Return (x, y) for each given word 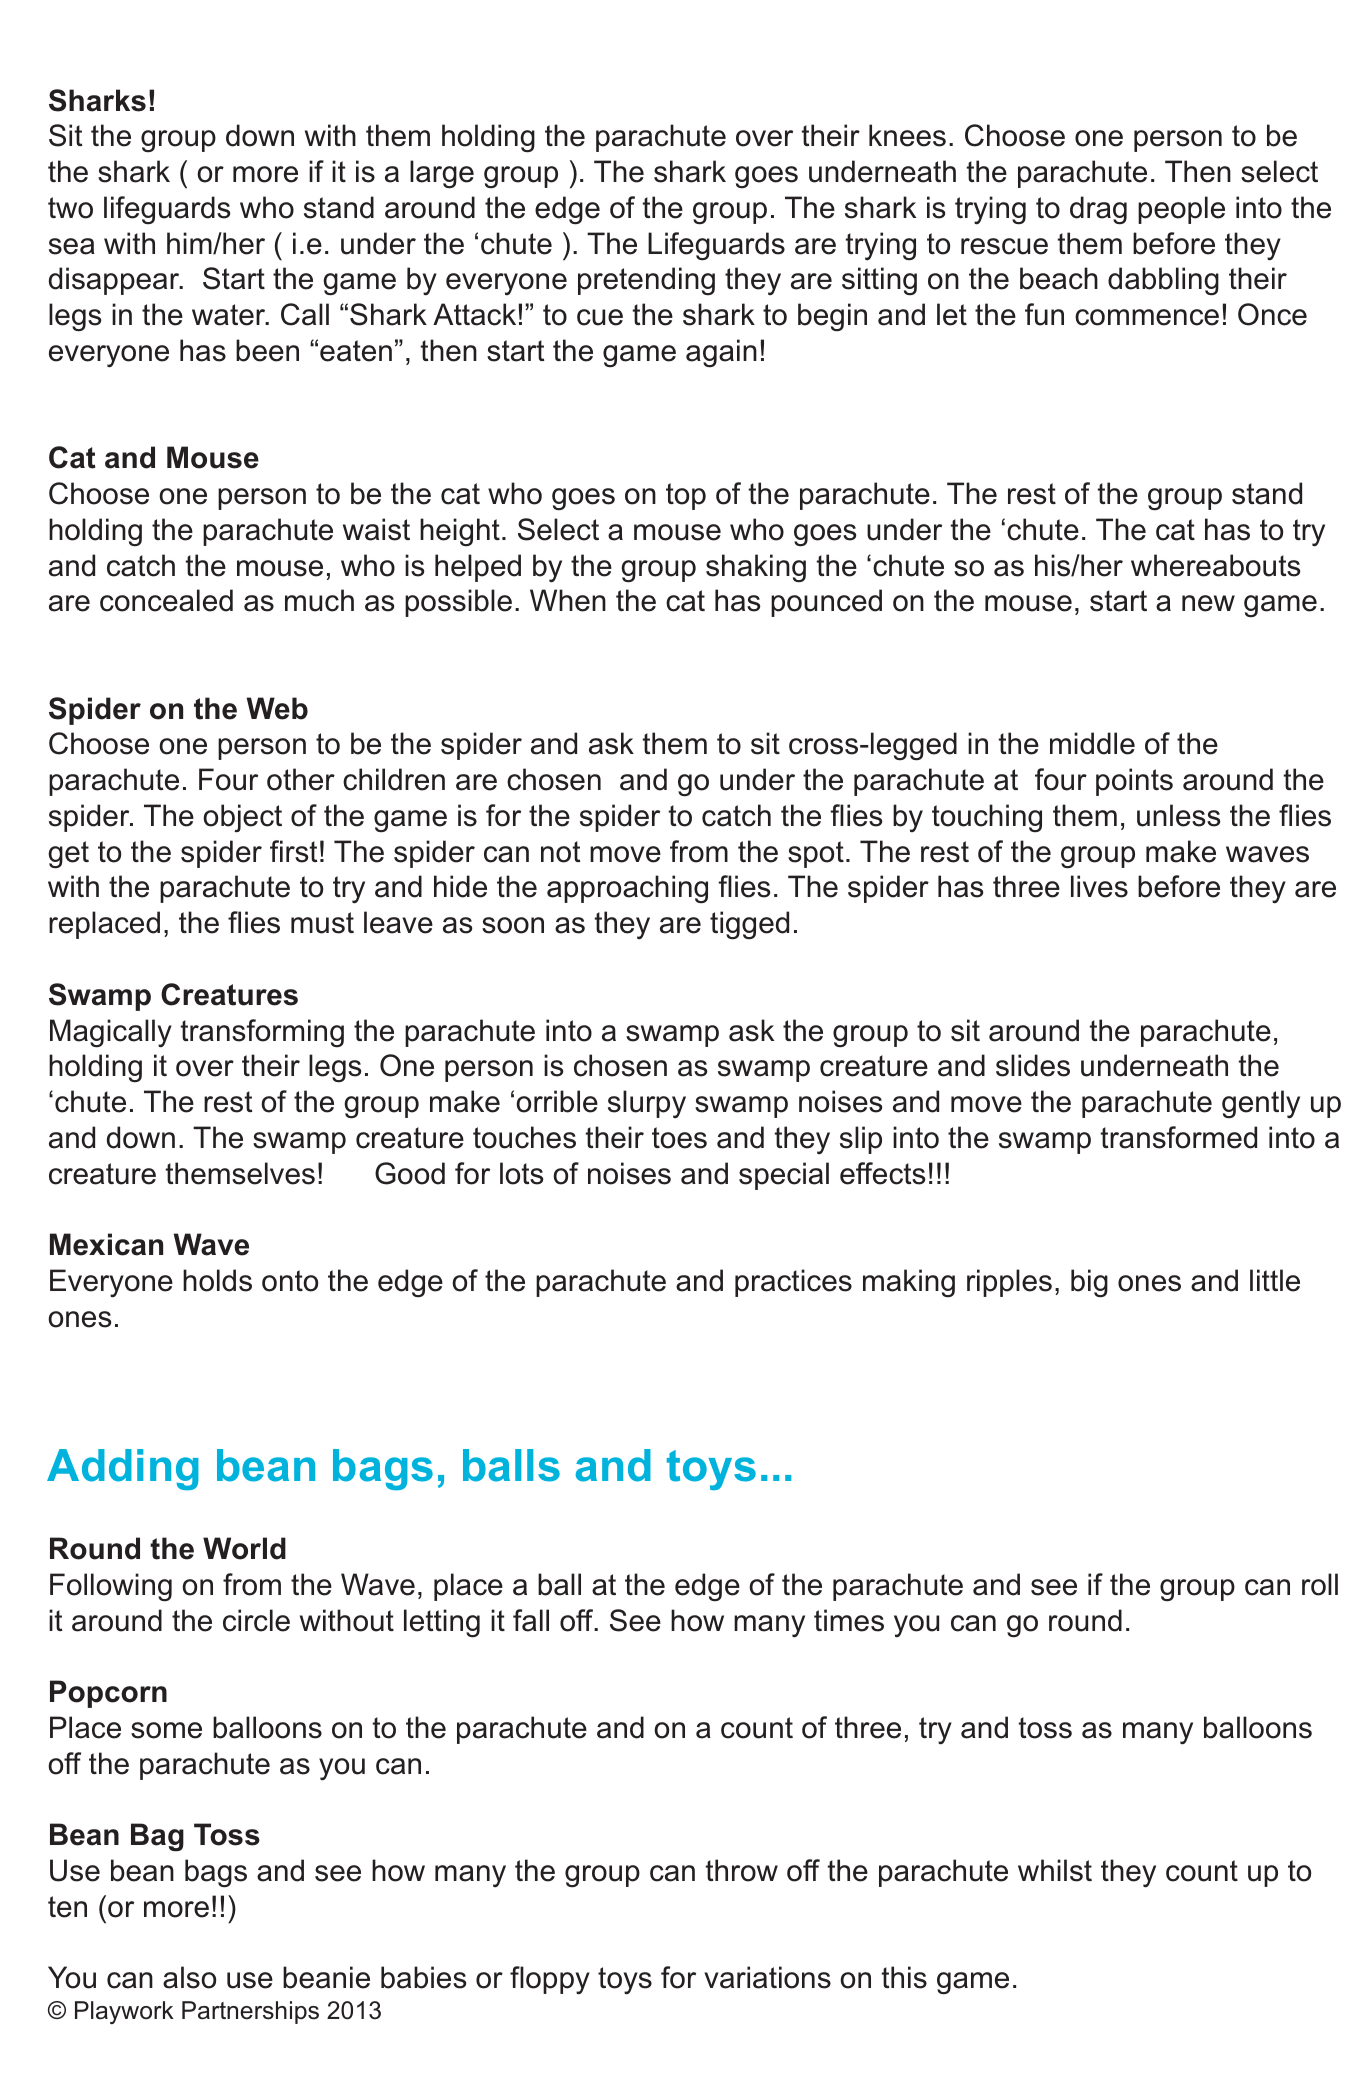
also (189, 1977)
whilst (1055, 1870)
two (70, 208)
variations (767, 1977)
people (1181, 210)
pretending (646, 281)
